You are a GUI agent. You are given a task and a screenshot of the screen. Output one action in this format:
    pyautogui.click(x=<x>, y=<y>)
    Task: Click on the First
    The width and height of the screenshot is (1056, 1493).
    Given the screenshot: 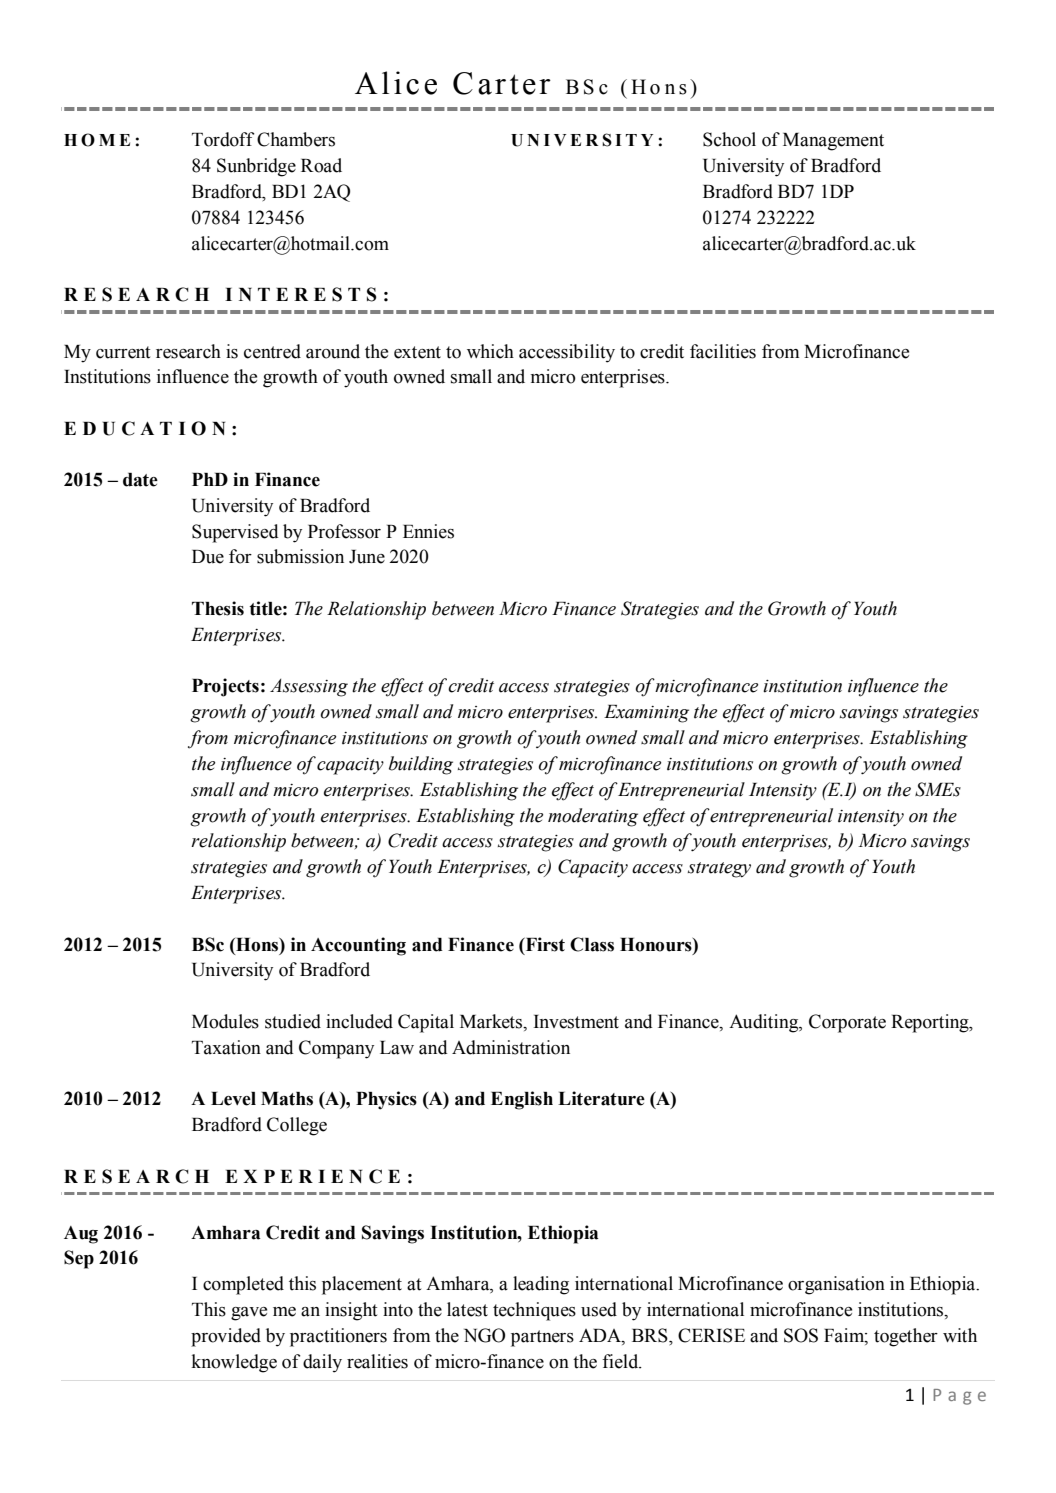 What is the action you would take?
    pyautogui.click(x=544, y=944)
